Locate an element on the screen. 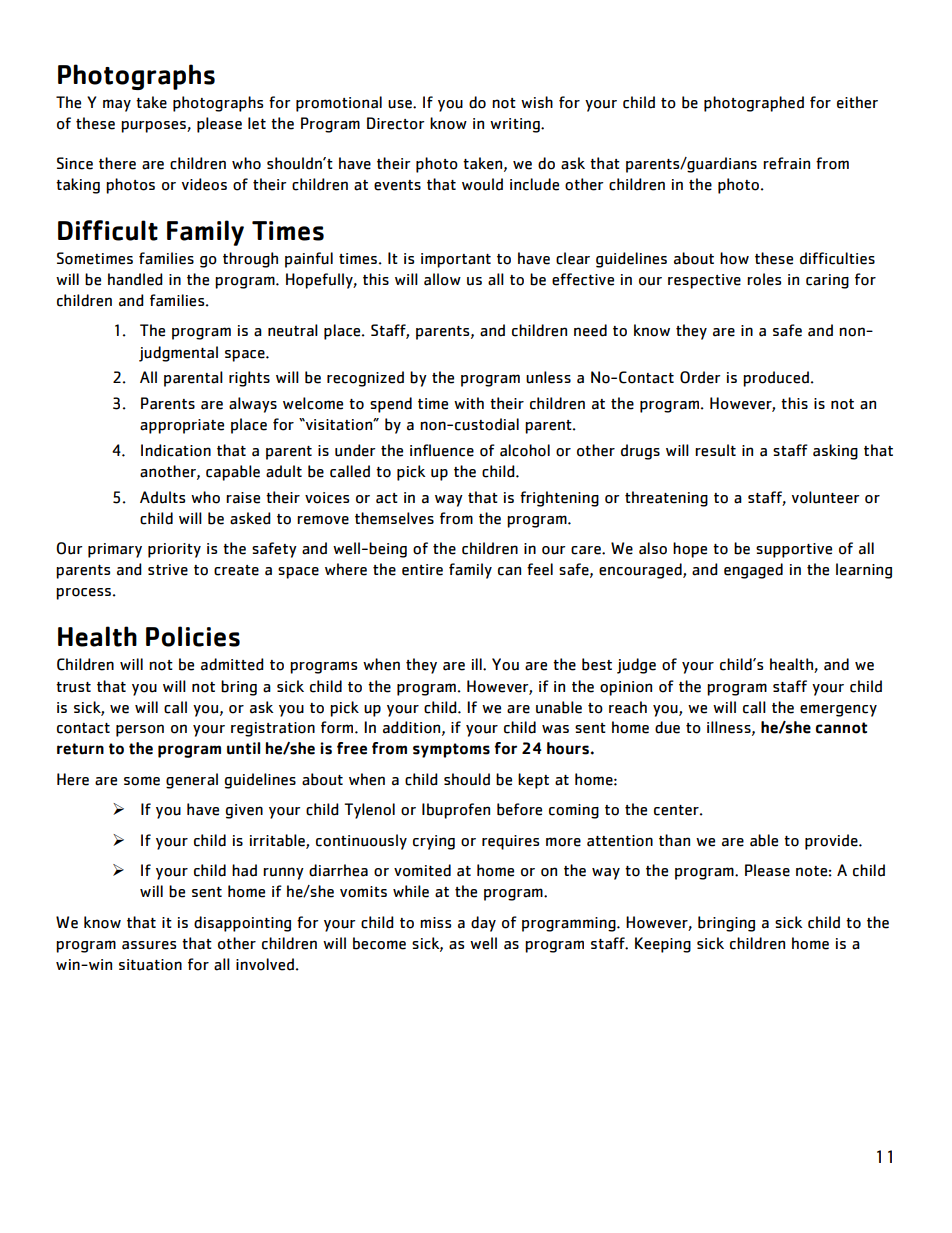 The image size is (952, 1233). assures is located at coordinates (149, 945).
